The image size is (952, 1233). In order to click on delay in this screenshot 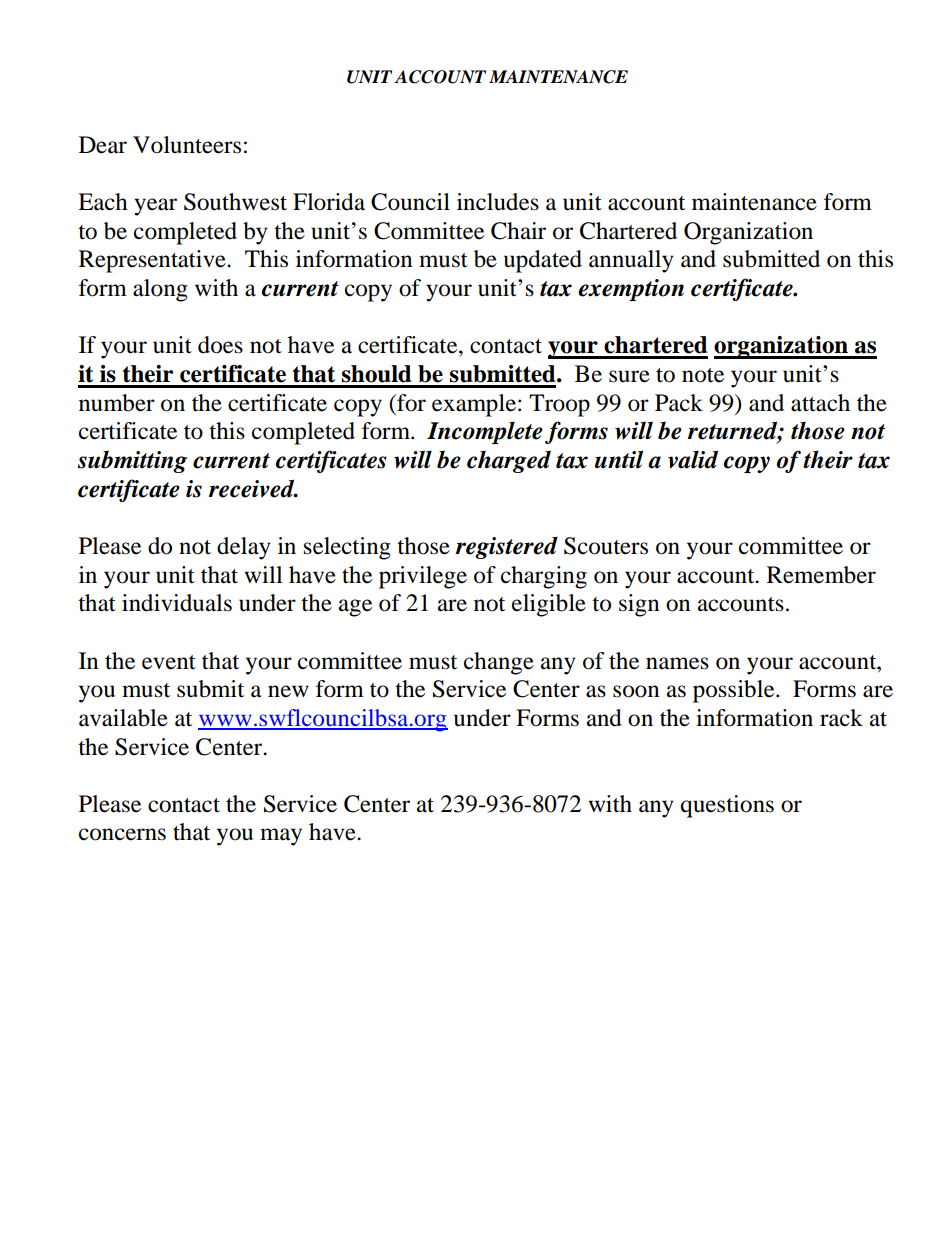, I will do `click(244, 548)`.
